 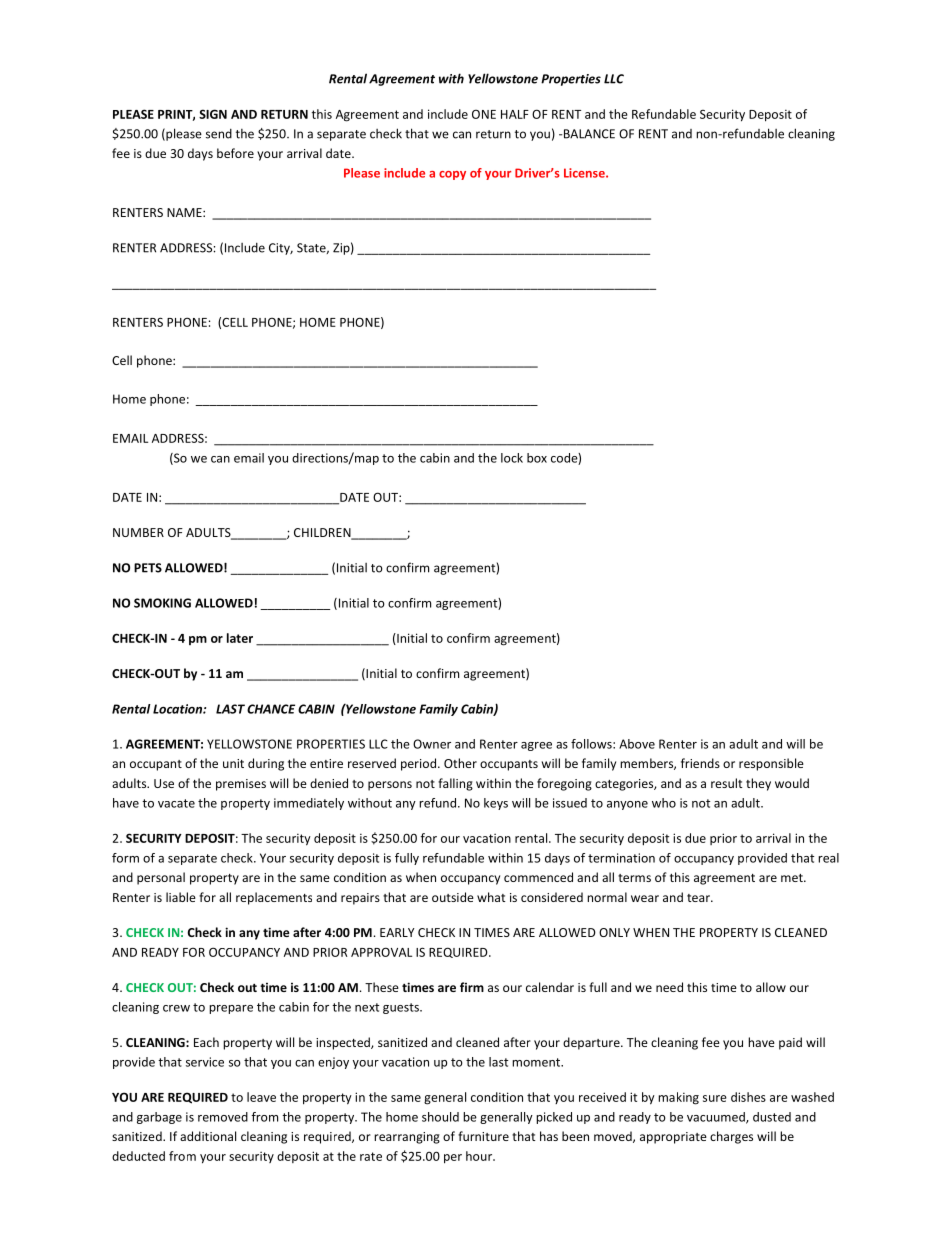 I want to click on Owner, so click(x=432, y=744).
